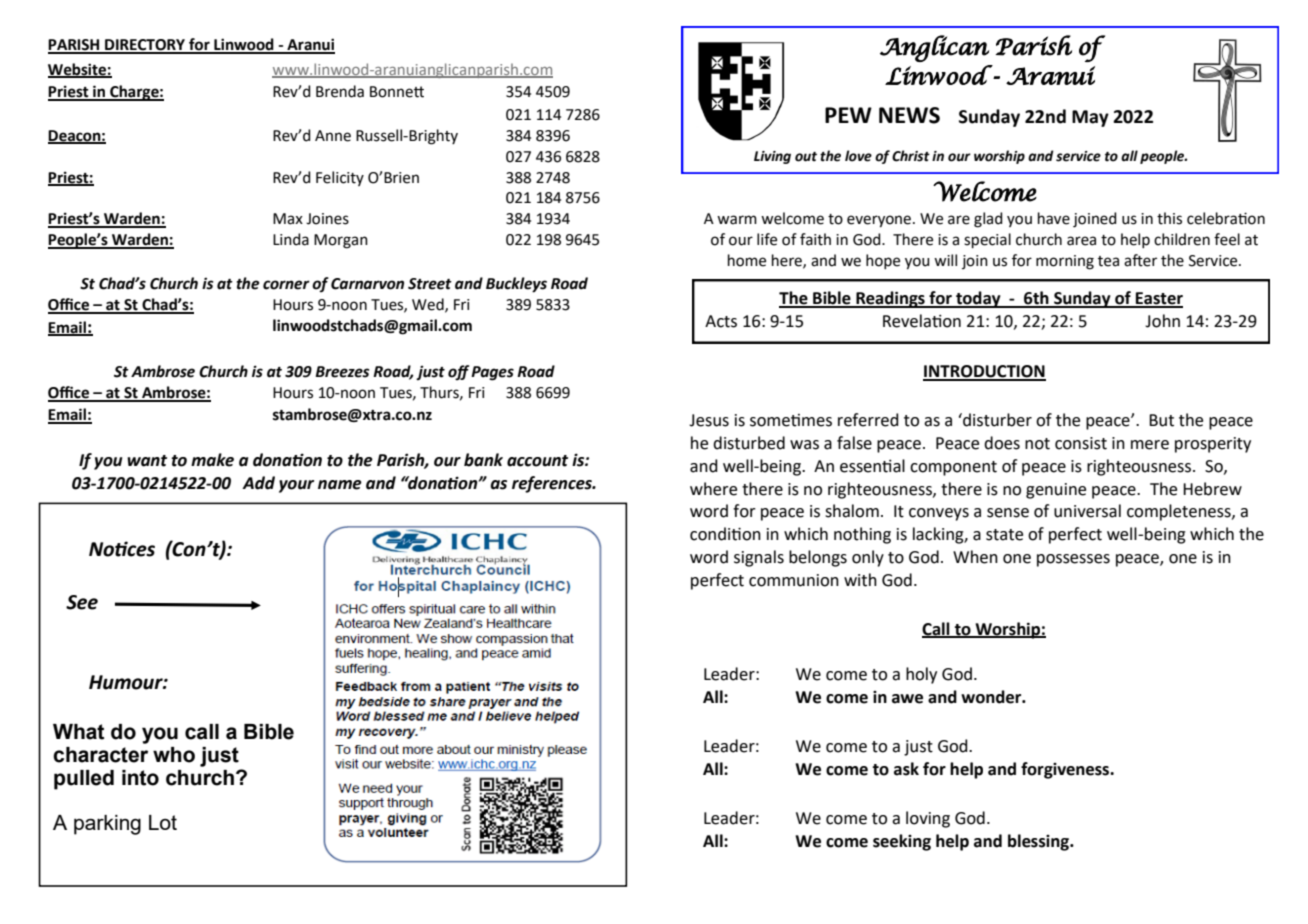 The height and width of the screenshot is (924, 1308). I want to click on John, so click(1162, 321).
